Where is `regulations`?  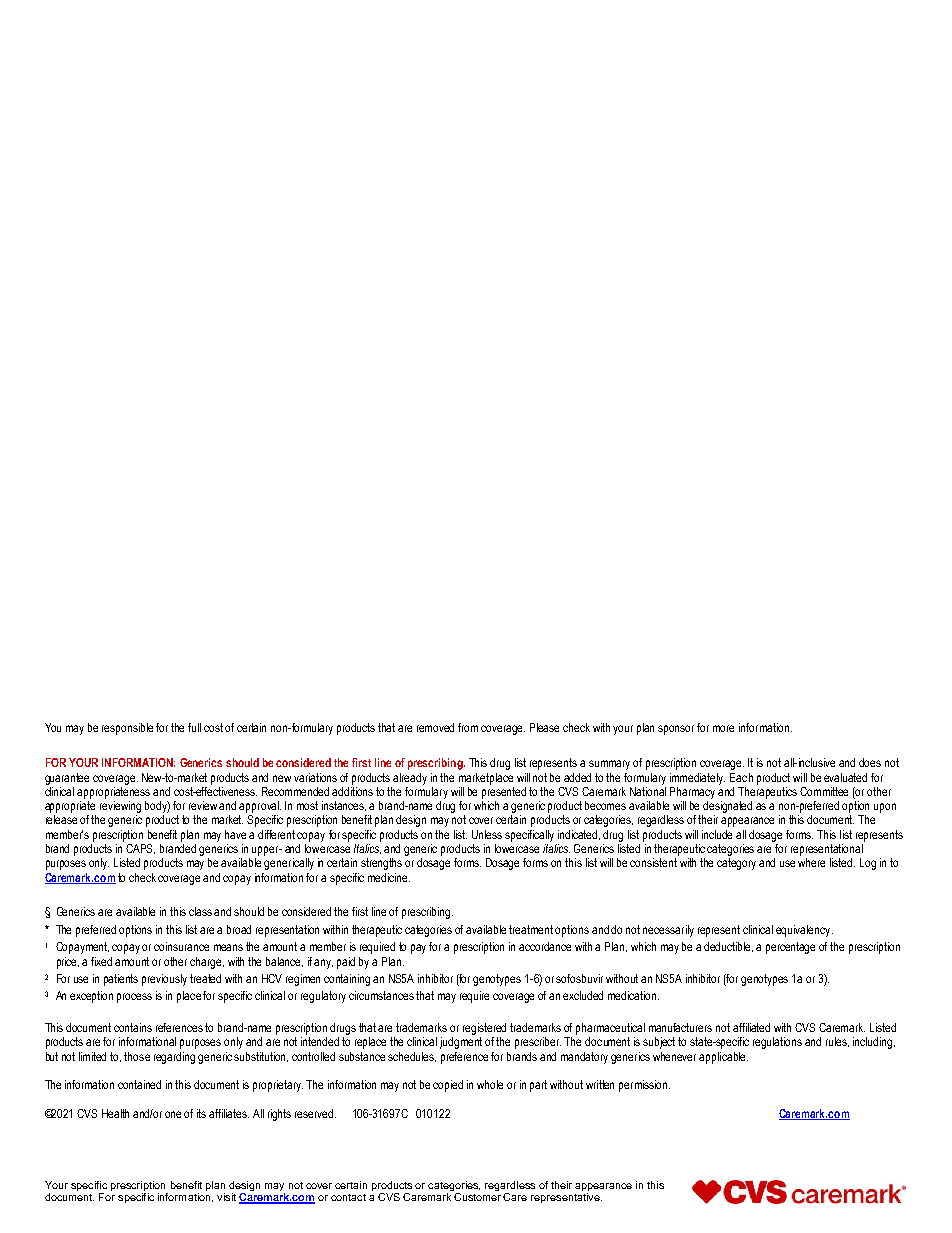
regulations is located at coordinates (777, 1043).
